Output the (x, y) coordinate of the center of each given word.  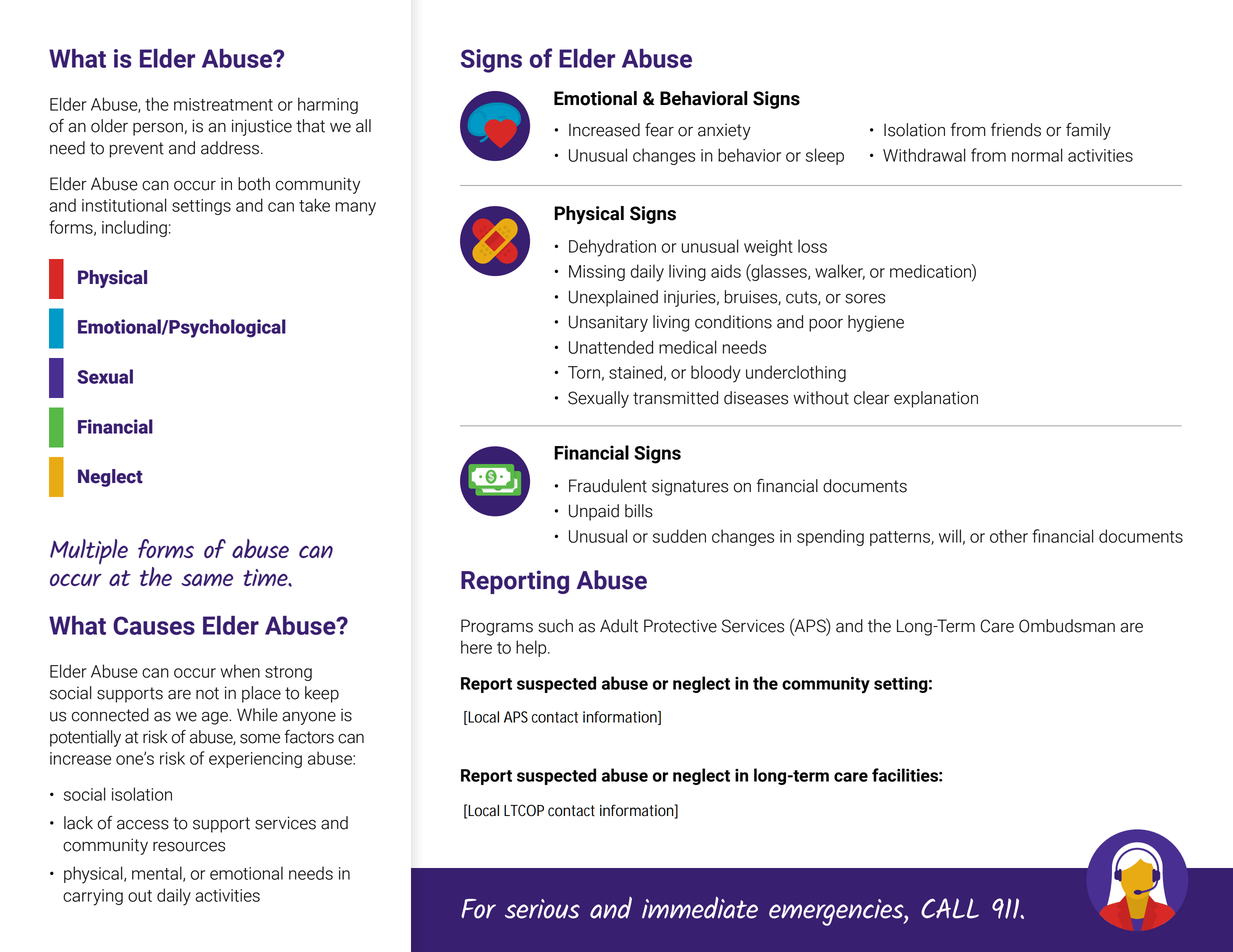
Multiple (89, 551)
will (950, 536)
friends (1016, 130)
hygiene (876, 323)
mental (158, 874)
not (207, 693)
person (159, 129)
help (532, 648)
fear (659, 130)
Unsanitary (608, 323)
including (134, 228)
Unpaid (594, 512)
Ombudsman (1067, 626)
